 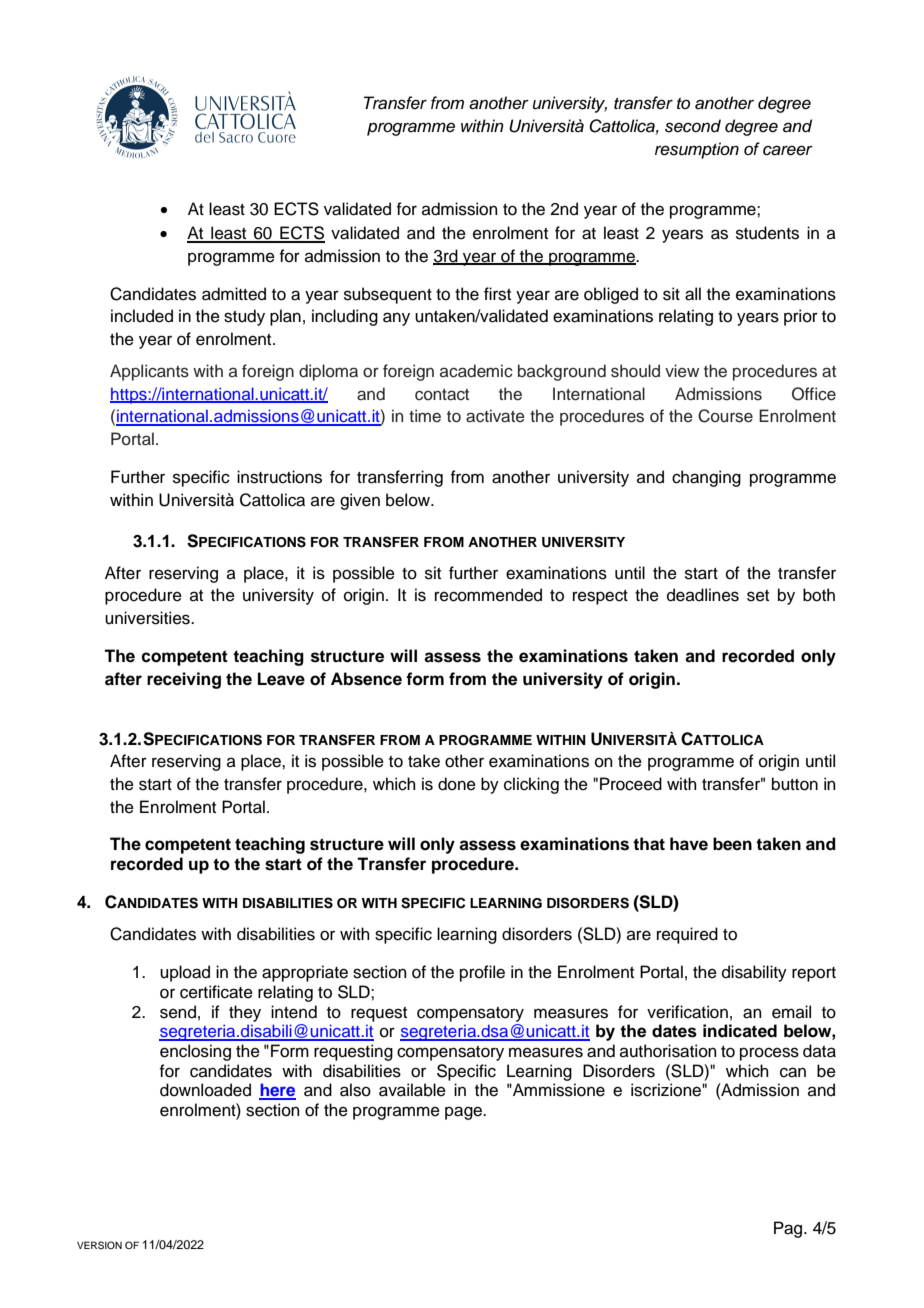 I want to click on Applicants, so click(x=149, y=372).
